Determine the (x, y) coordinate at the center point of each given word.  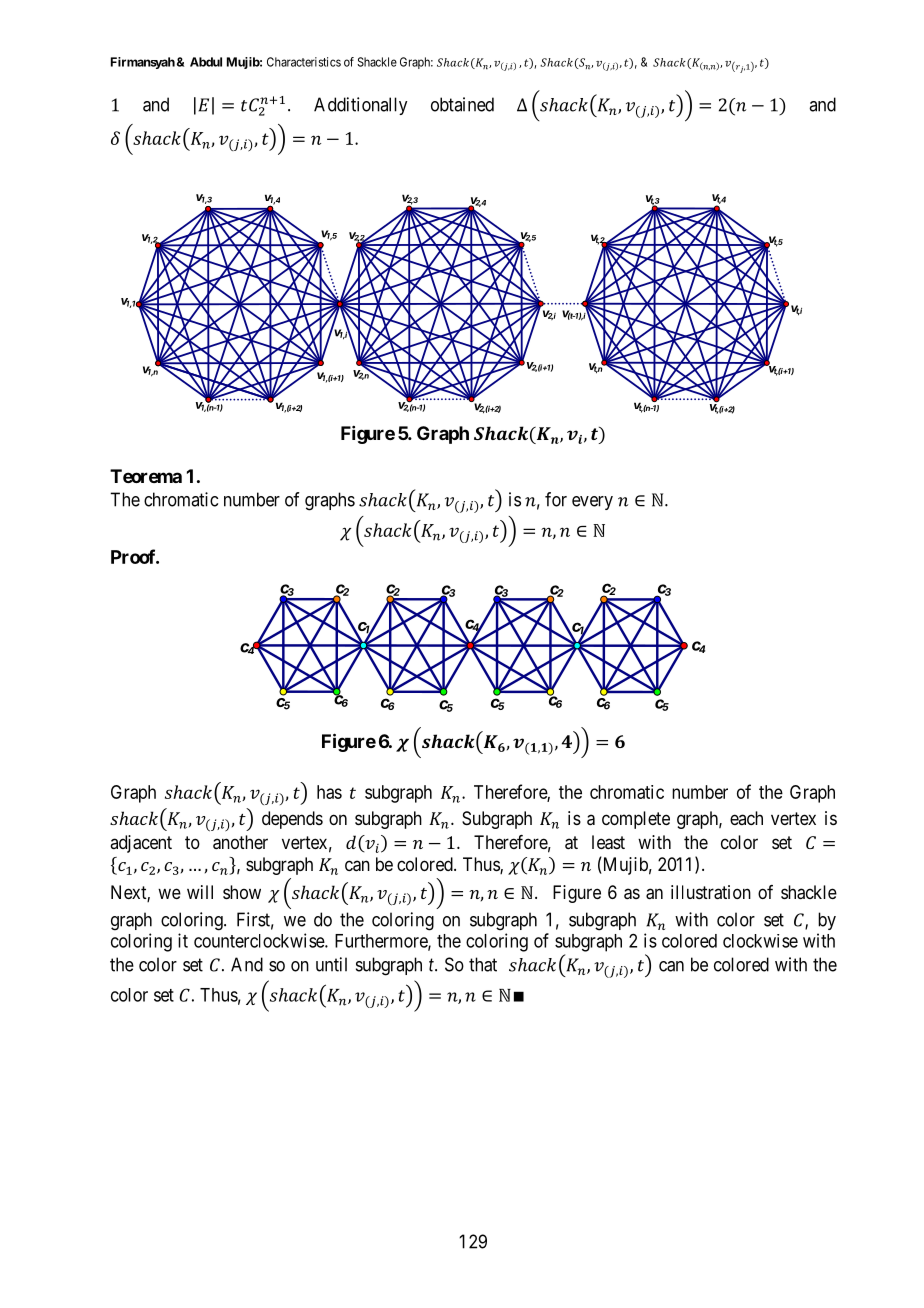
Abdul (206, 62)
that (483, 964)
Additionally (360, 106)
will (200, 892)
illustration (711, 892)
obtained (462, 104)
